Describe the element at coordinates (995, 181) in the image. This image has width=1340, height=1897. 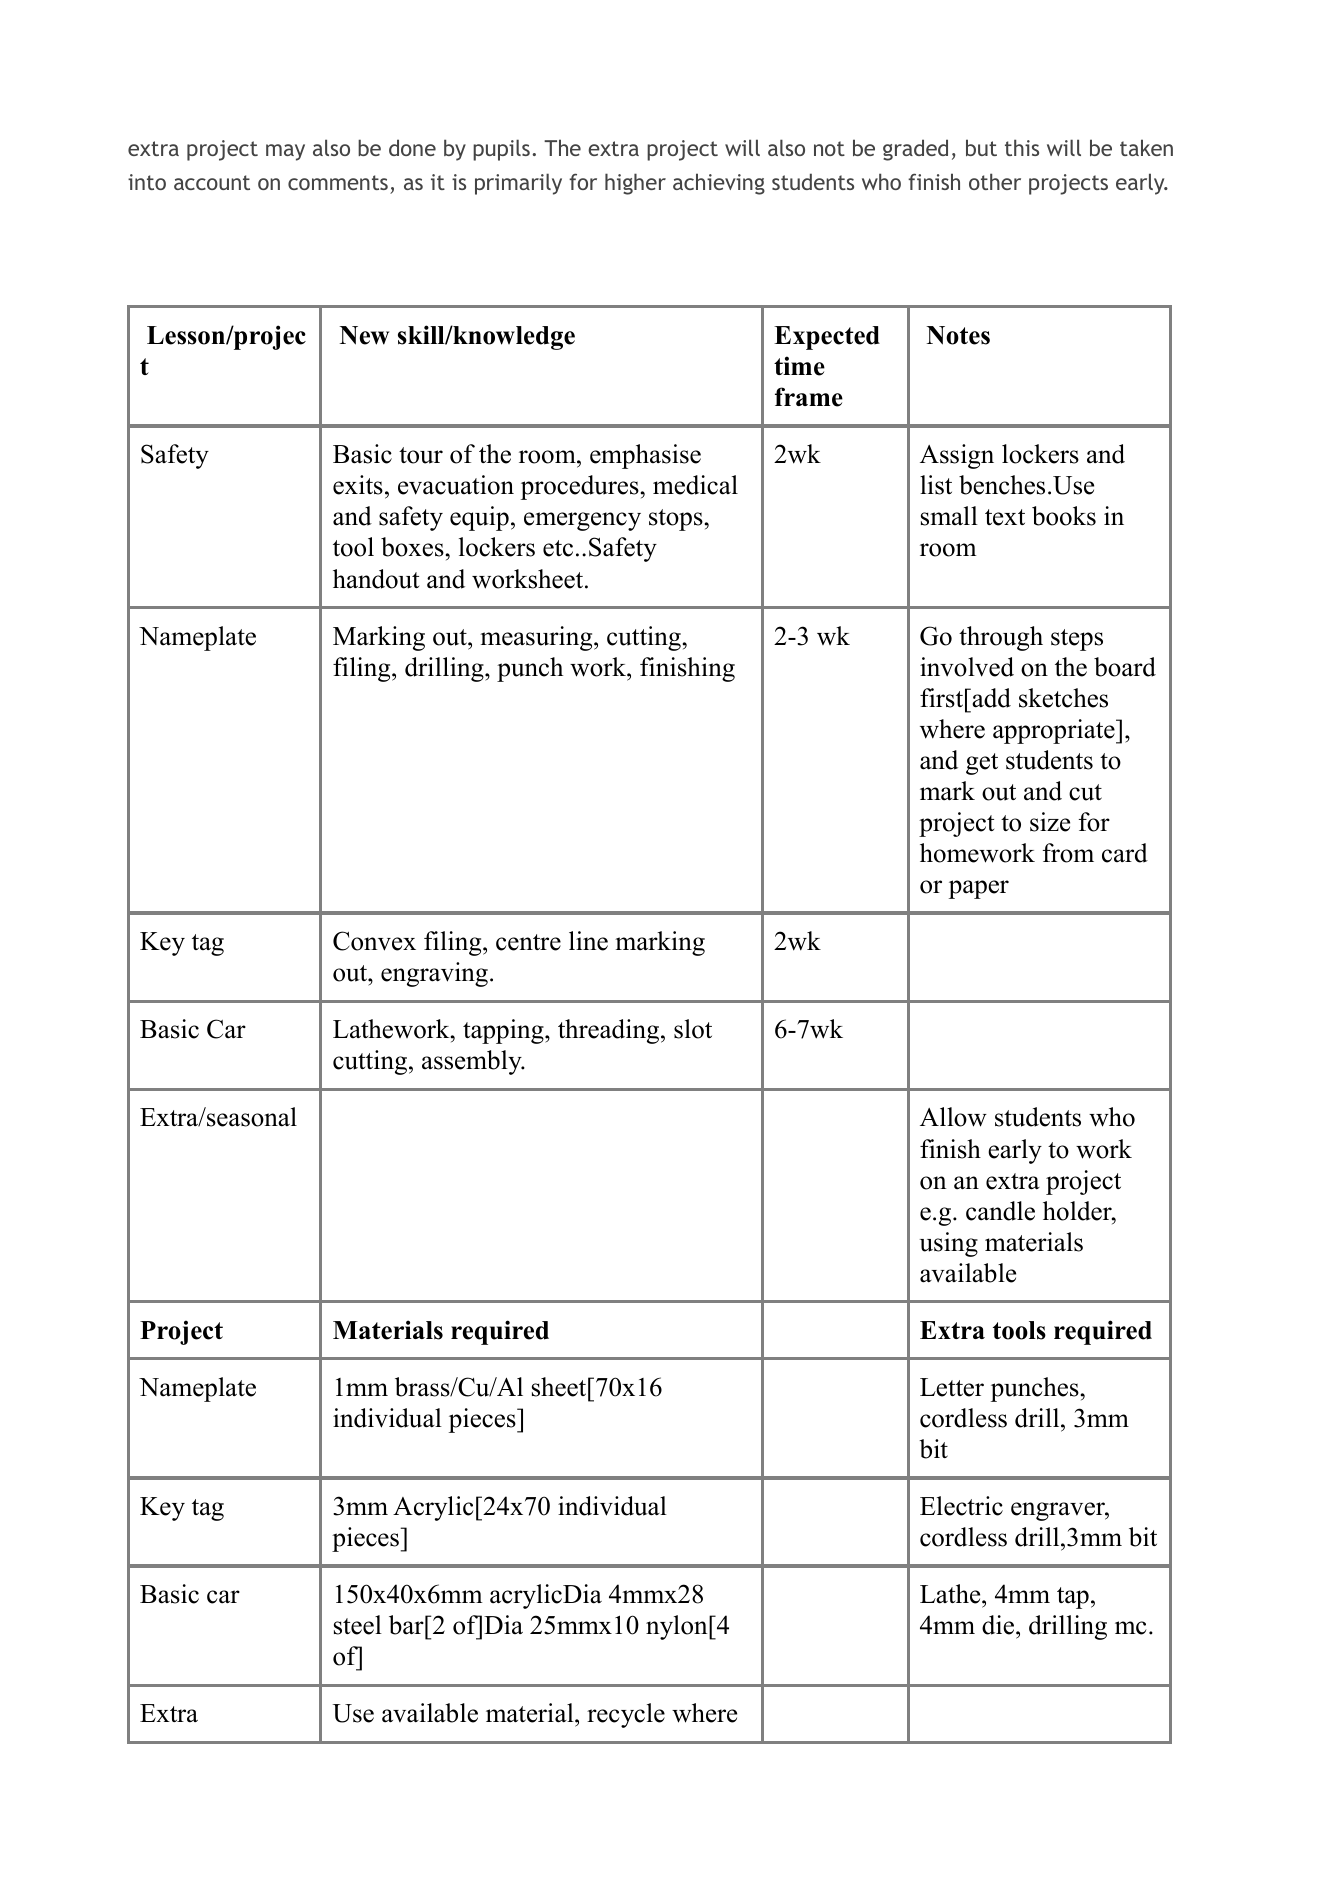
I see `other` at that location.
